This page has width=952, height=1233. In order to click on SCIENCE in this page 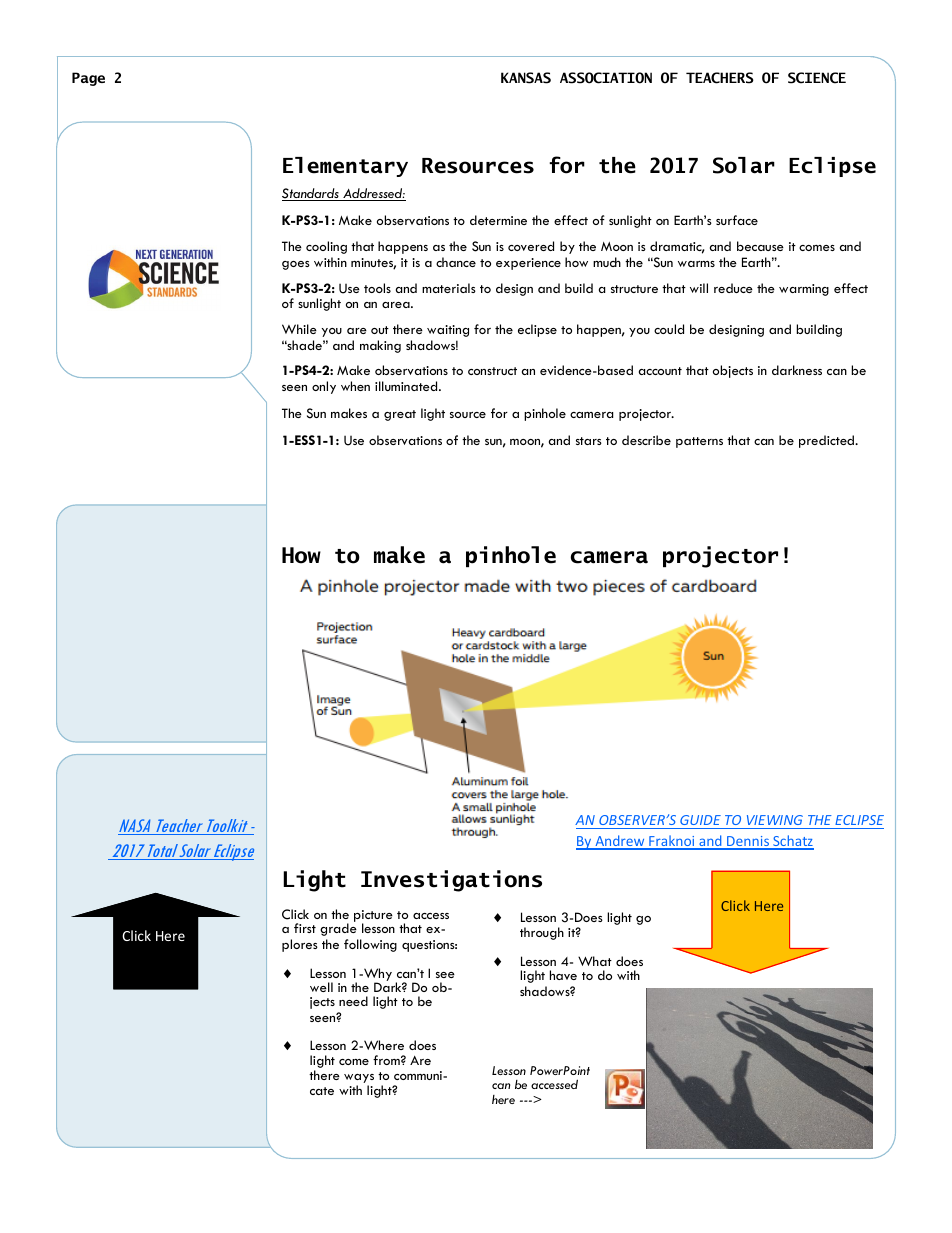, I will do `click(817, 78)`.
